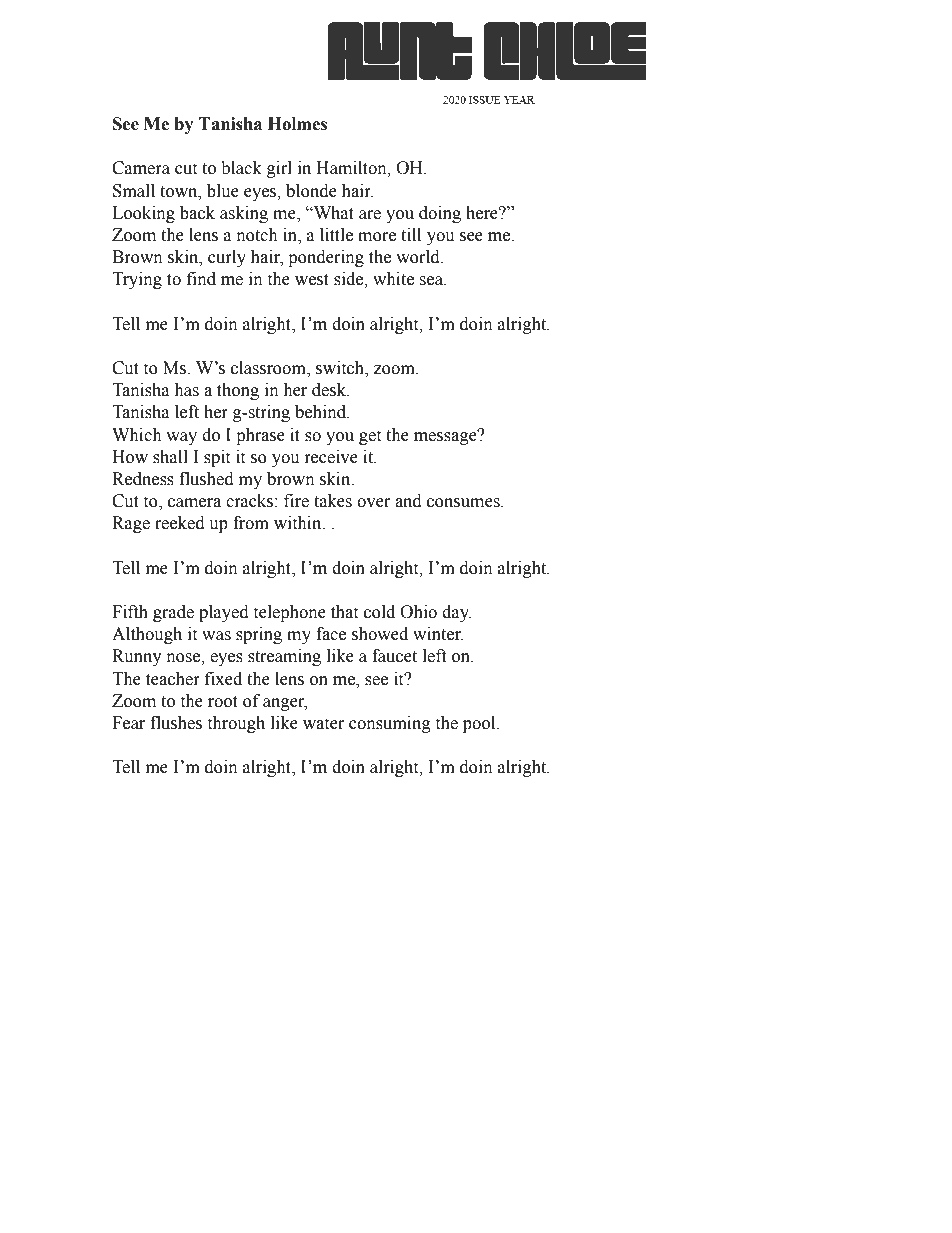 This screenshot has height=1233, width=952. What do you see at coordinates (297, 124) in the screenshot?
I see `Holmes` at bounding box center [297, 124].
